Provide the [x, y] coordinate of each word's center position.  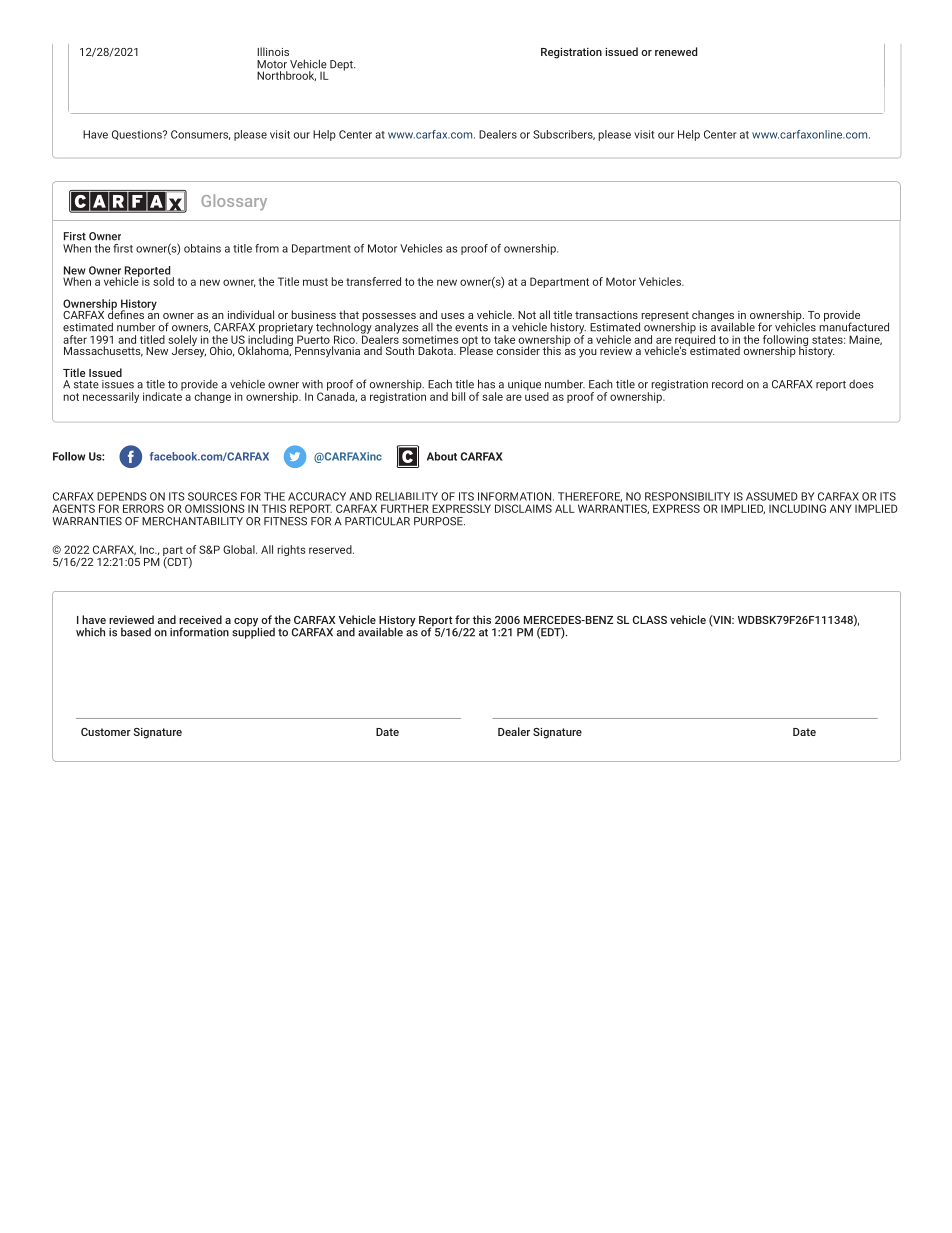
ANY [841, 508]
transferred [373, 281]
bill [458, 396]
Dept [342, 65]
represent [664, 317]
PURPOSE [439, 521]
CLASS [650, 620]
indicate [163, 395]
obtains [202, 248]
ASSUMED [772, 496]
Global [240, 549]
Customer [106, 732]
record [727, 384]
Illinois [273, 51]
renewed [676, 51]
